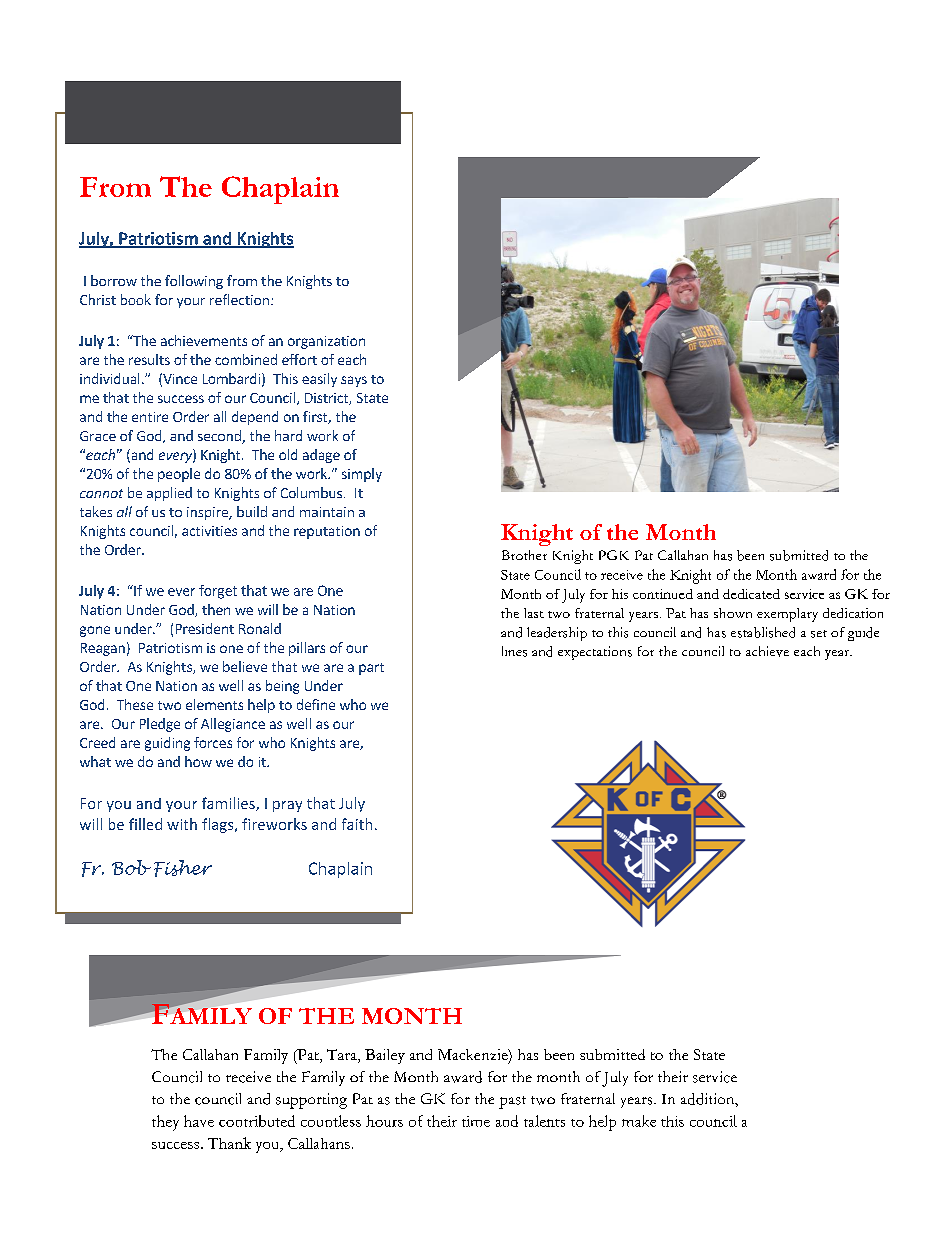 Image resolution: width=952 pixels, height=1233 pixels. Describe the element at coordinates (179, 475) in the screenshot. I see `people` at that location.
